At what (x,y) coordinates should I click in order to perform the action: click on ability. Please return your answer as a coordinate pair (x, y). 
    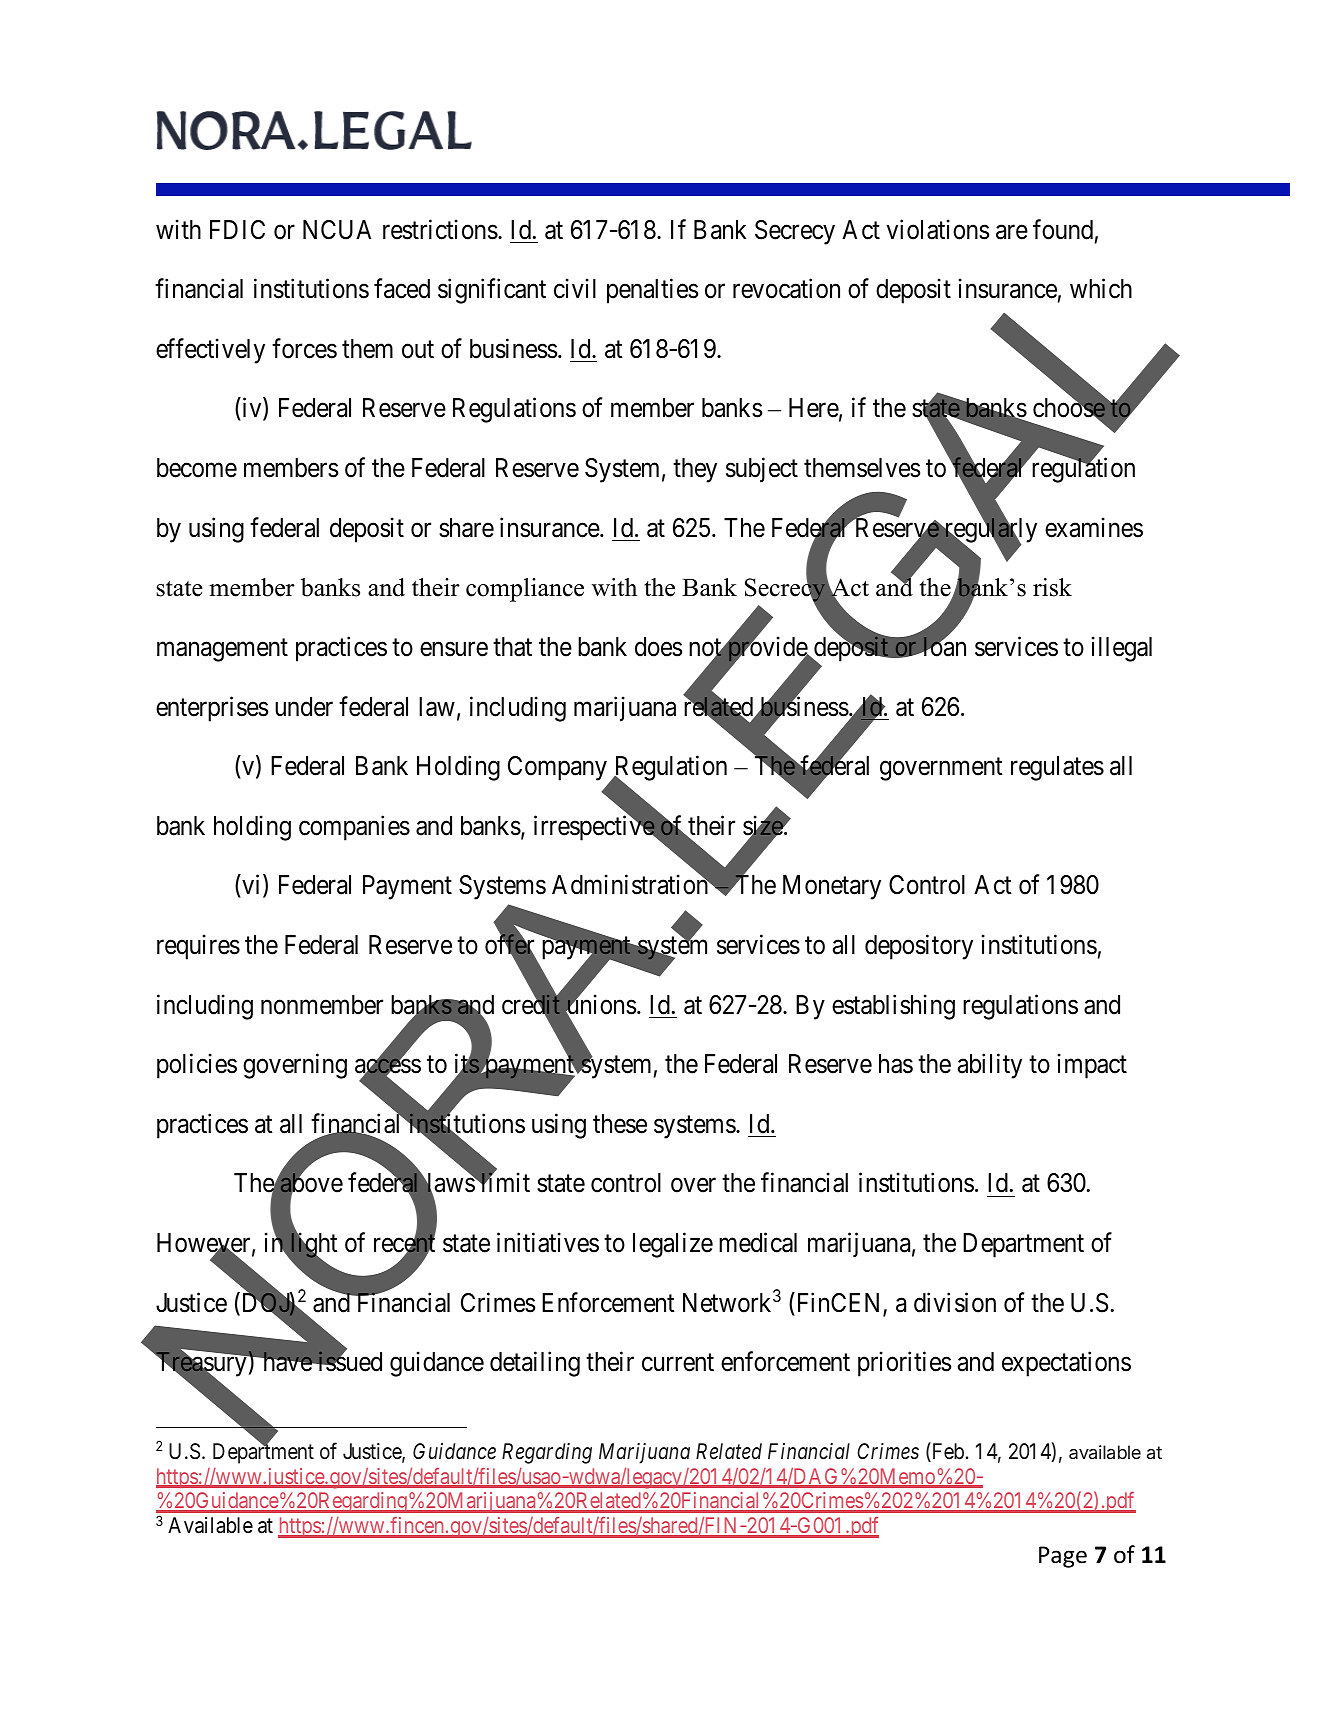
    Looking at the image, I should click on (990, 1066).
